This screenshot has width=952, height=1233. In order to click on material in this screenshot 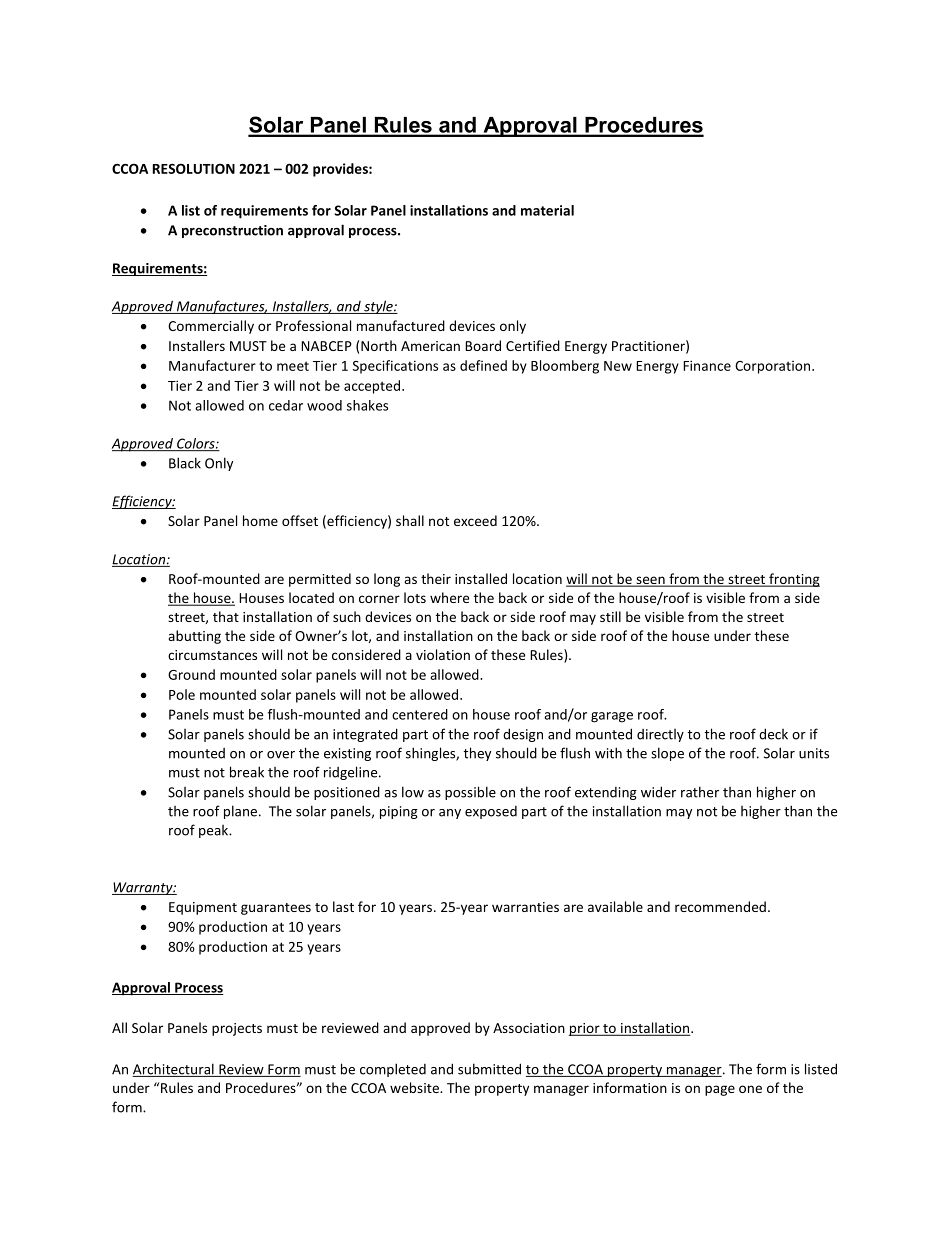, I will do `click(547, 210)`.
